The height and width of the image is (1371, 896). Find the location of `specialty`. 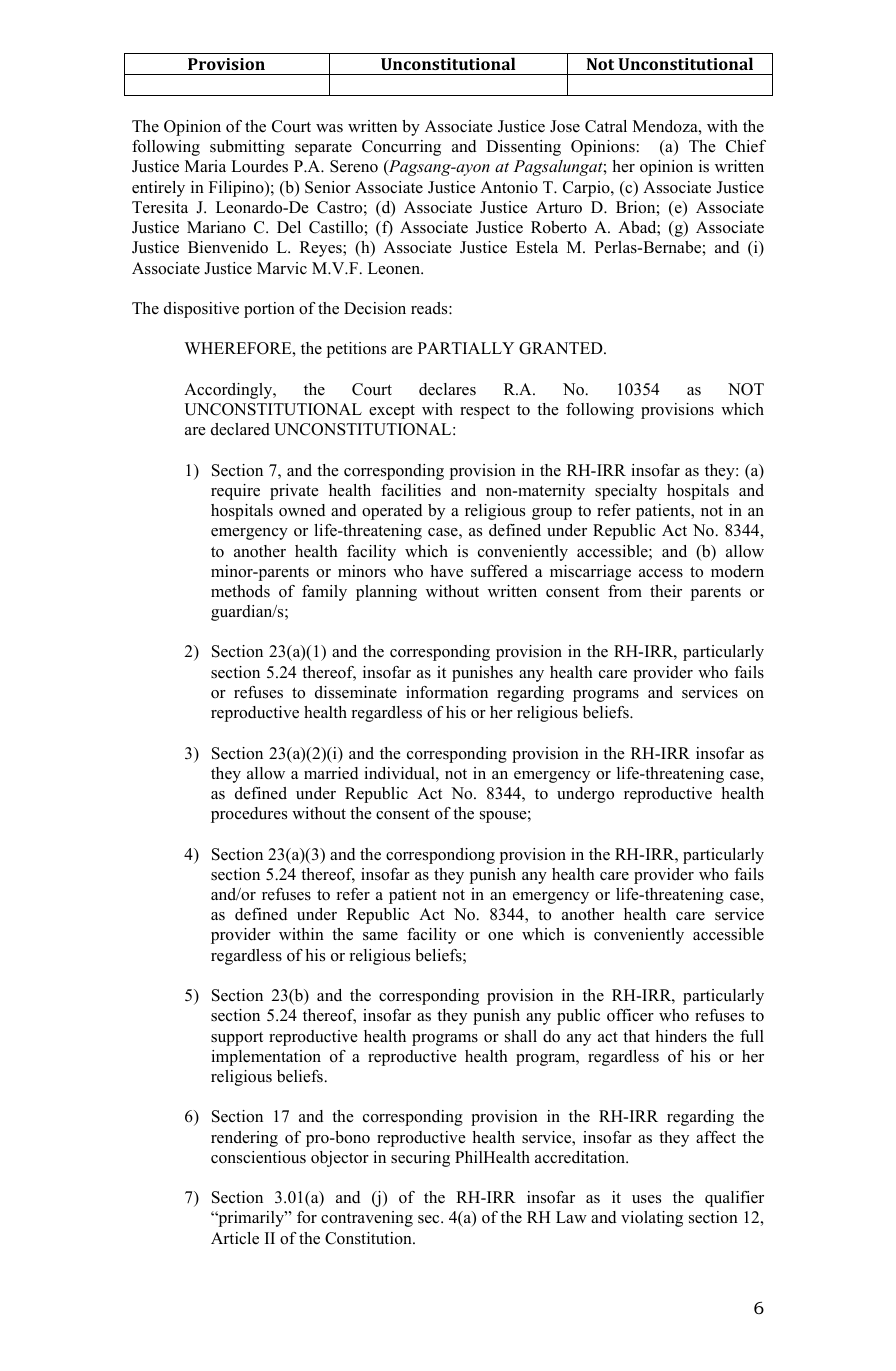

specialty is located at coordinates (626, 492).
